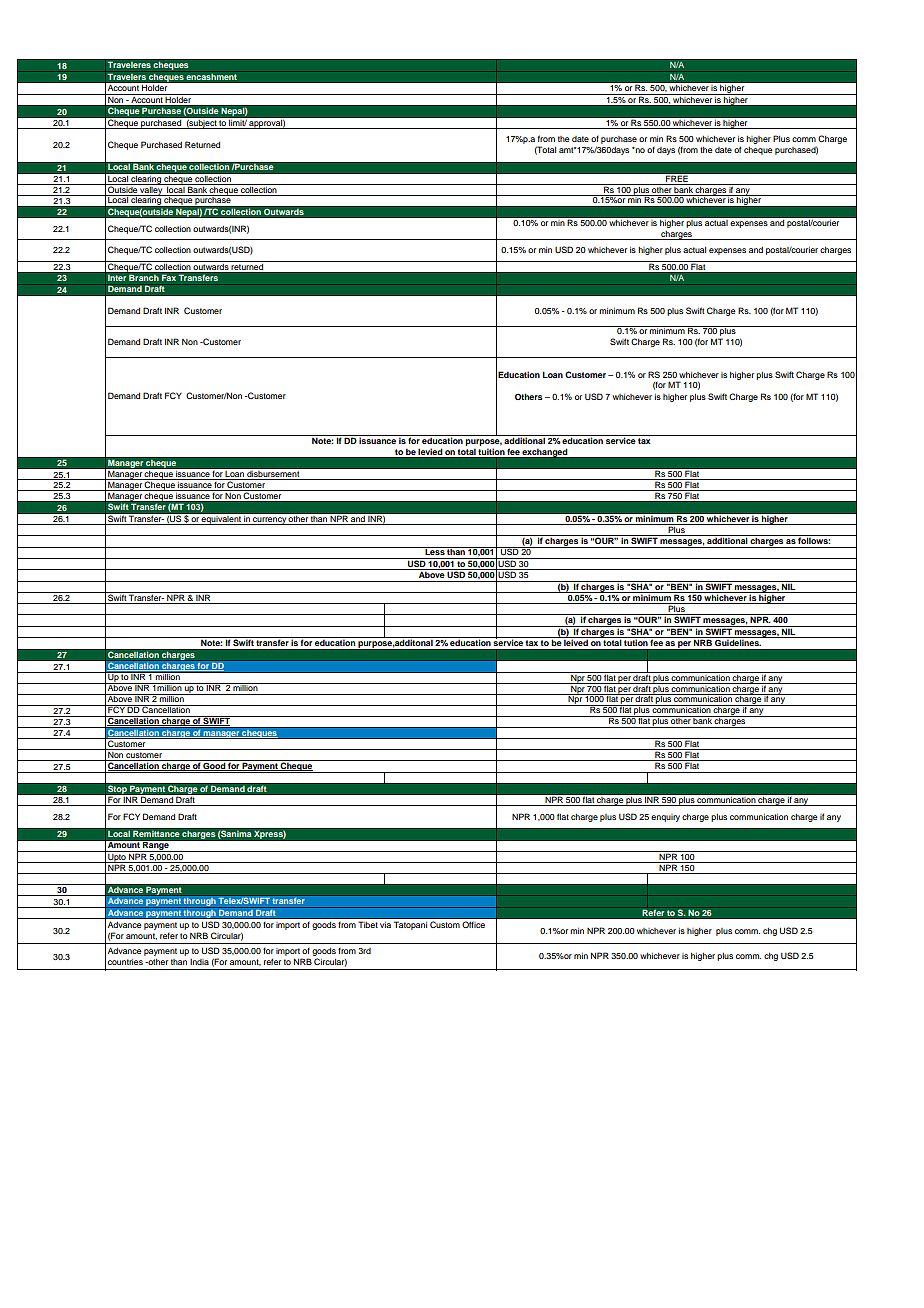  I want to click on India, so click(199, 962).
